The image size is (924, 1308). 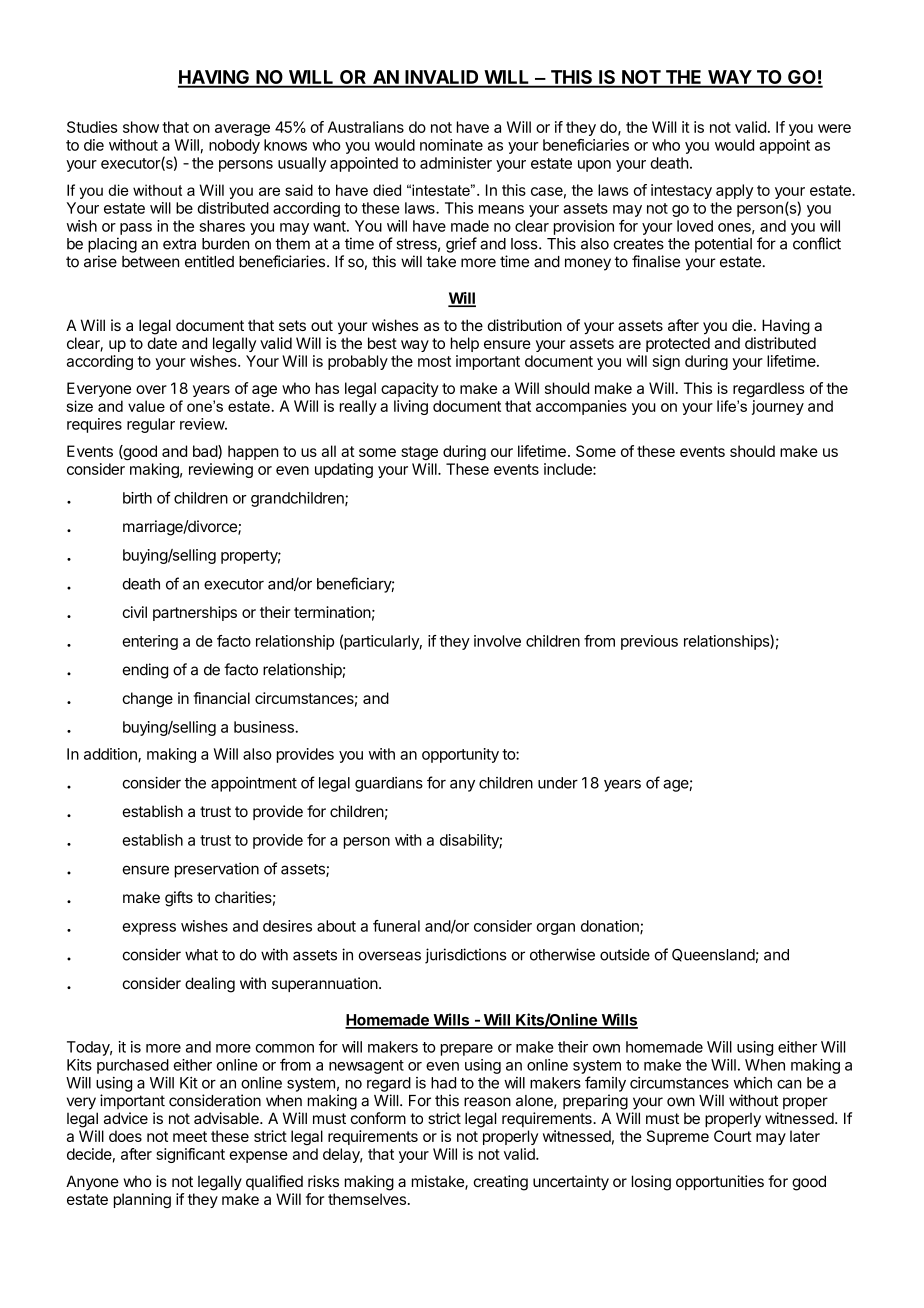 What do you see at coordinates (141, 127) in the page?
I see `show` at bounding box center [141, 127].
